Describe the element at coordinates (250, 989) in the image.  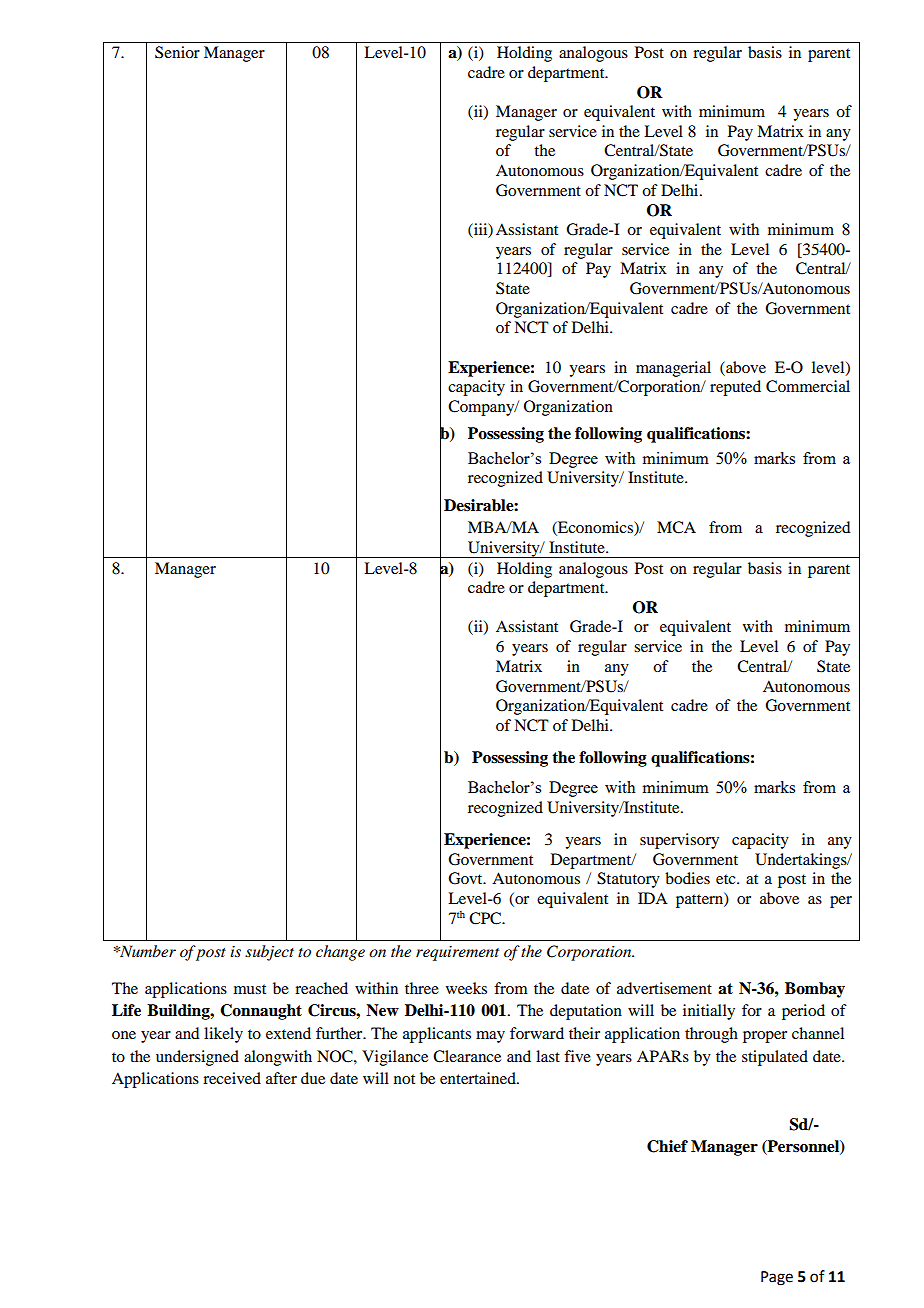
I see `must` at that location.
